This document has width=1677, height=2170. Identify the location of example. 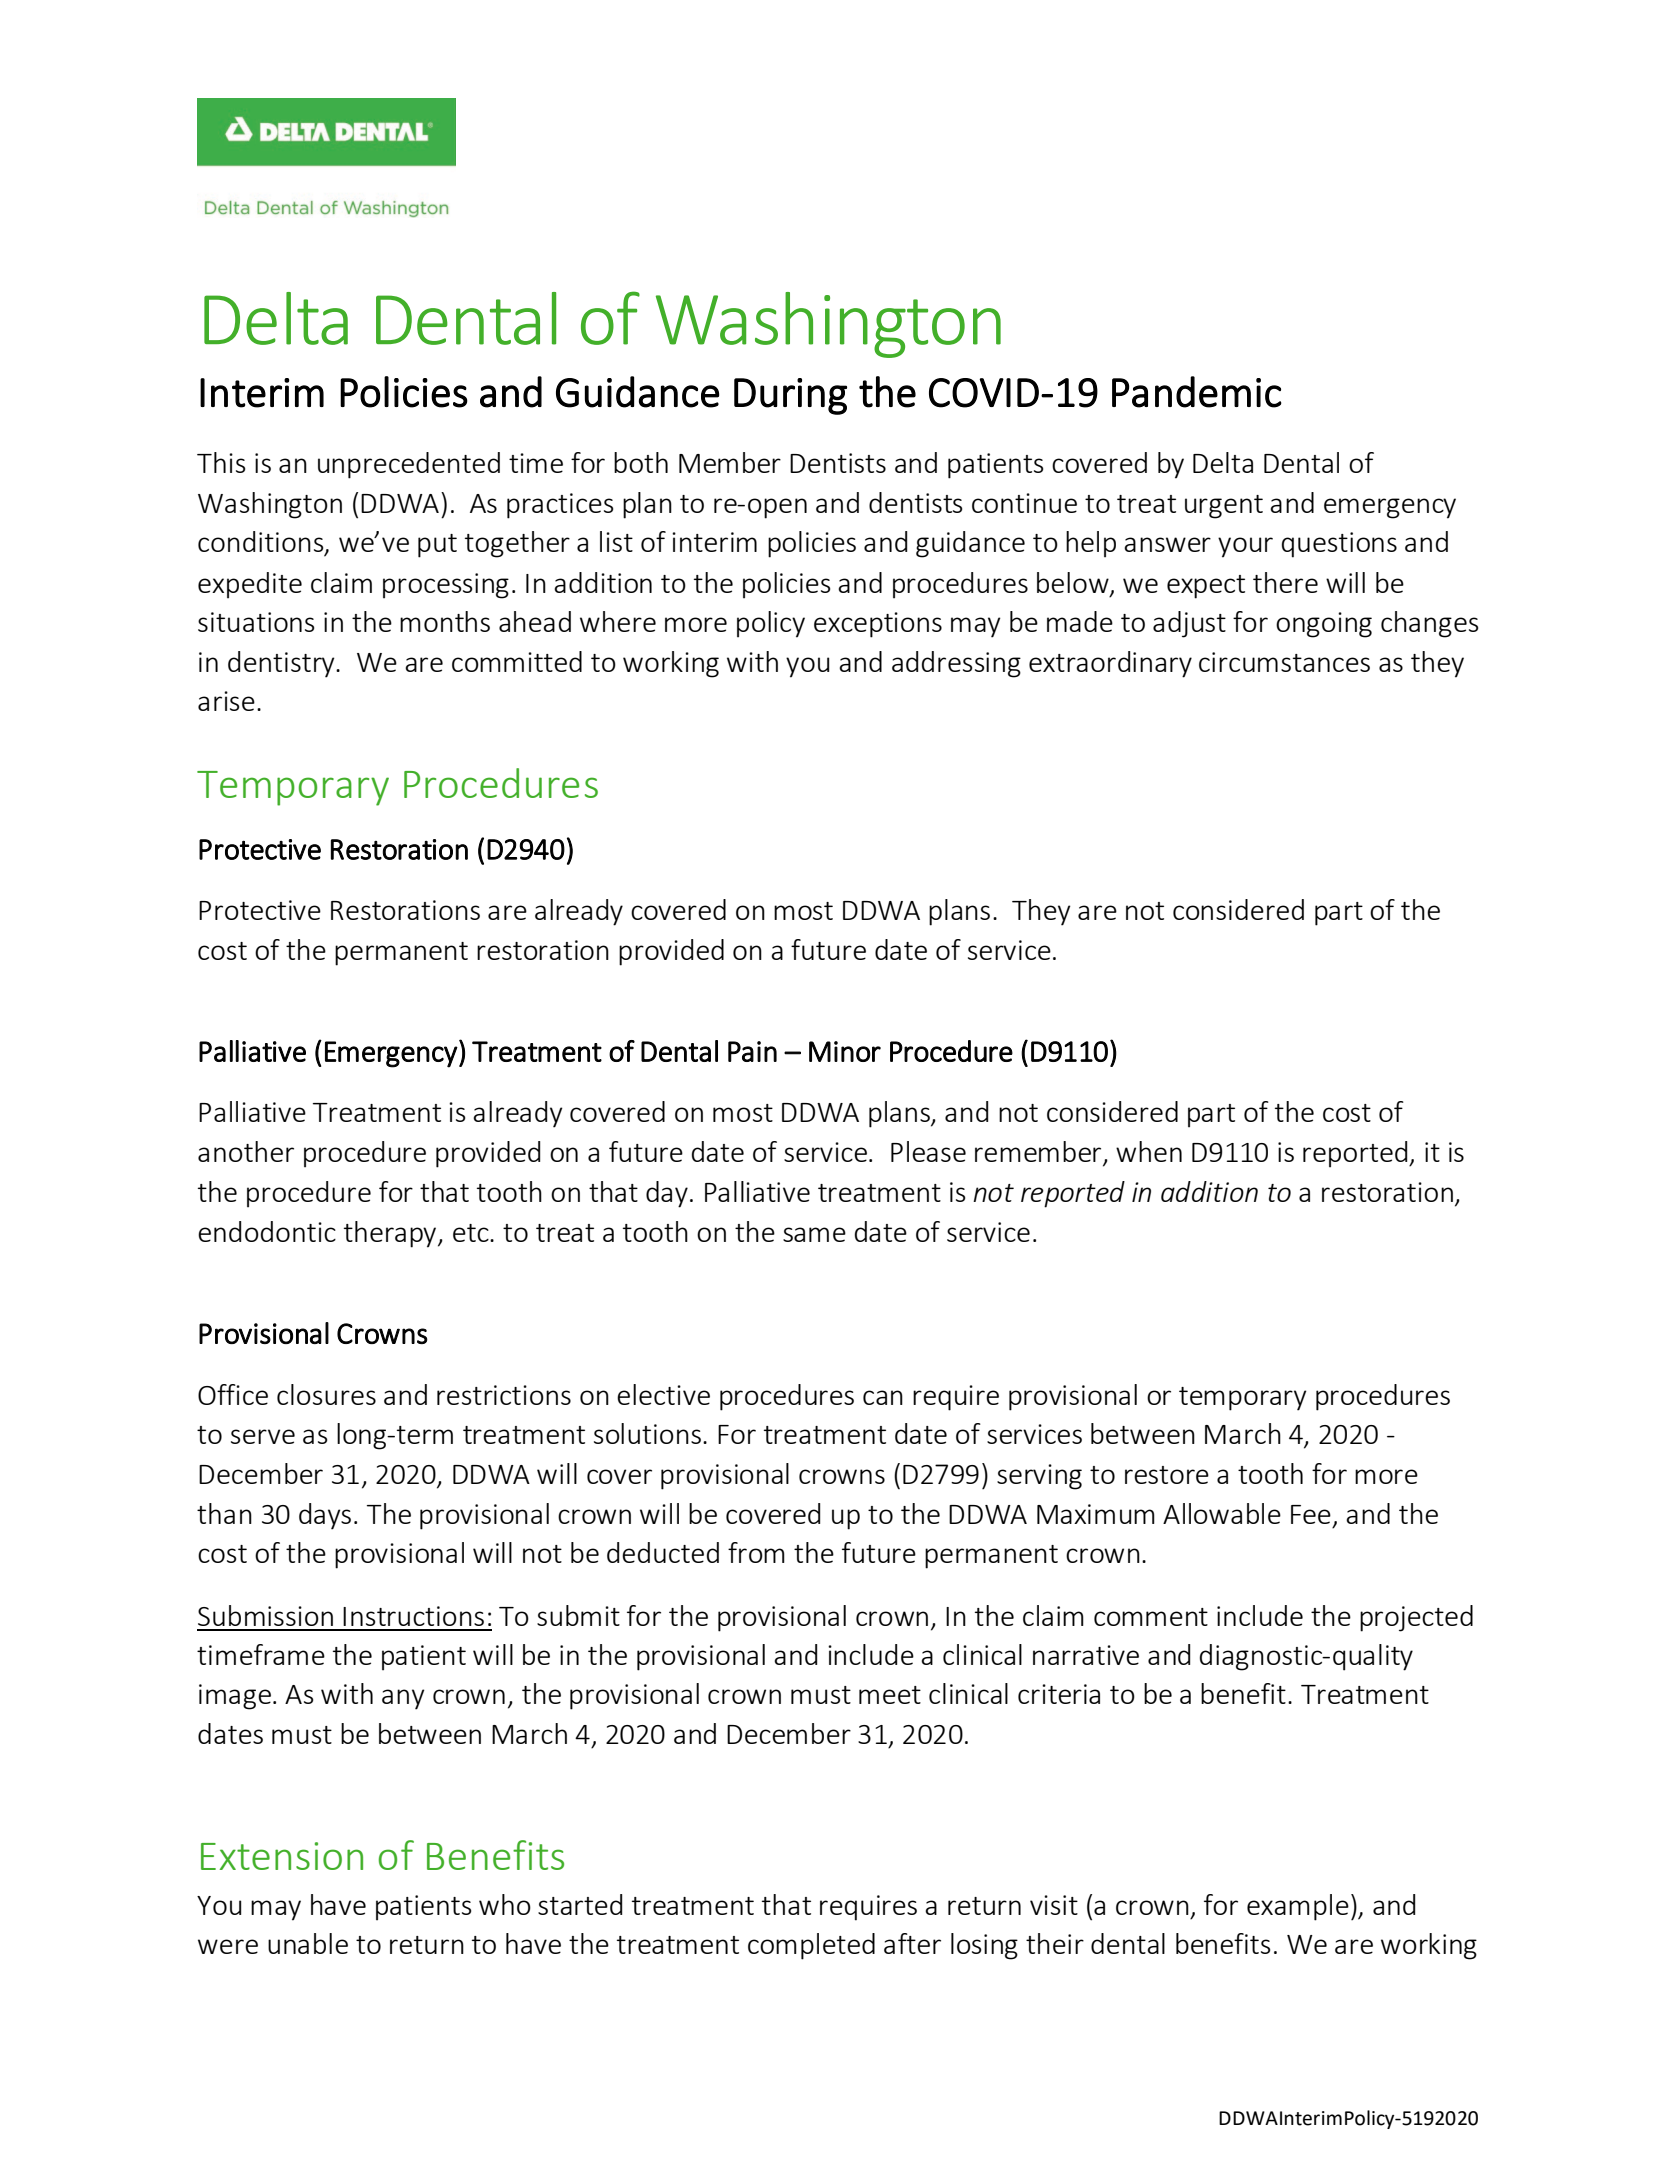
(1298, 1907).
